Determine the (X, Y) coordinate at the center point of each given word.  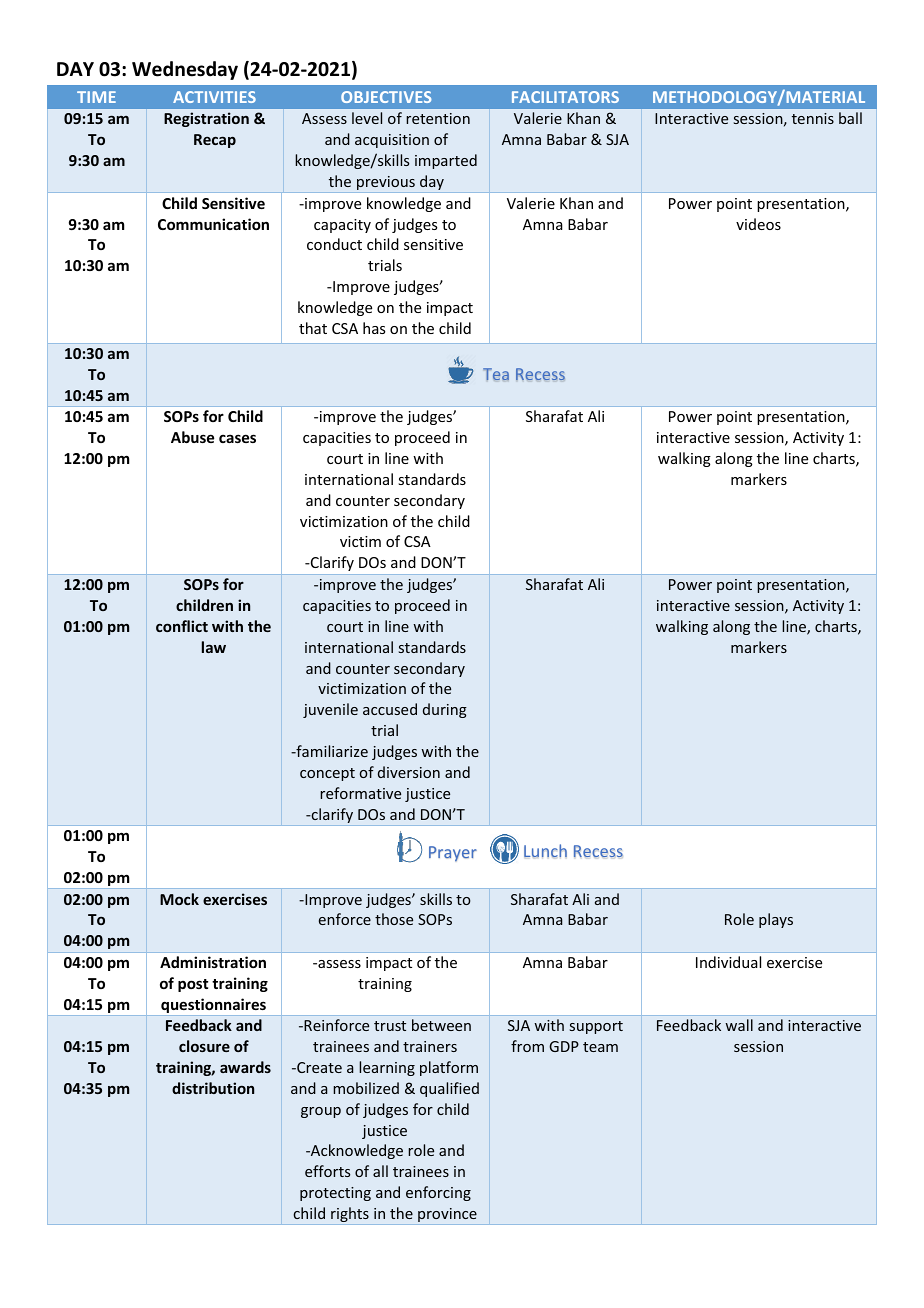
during (445, 710)
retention (438, 118)
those (394, 919)
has (374, 328)
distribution (213, 1088)
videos (758, 224)
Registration (206, 119)
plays (776, 920)
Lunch (545, 851)
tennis (813, 118)
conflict (182, 626)
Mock (179, 899)
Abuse (192, 437)
